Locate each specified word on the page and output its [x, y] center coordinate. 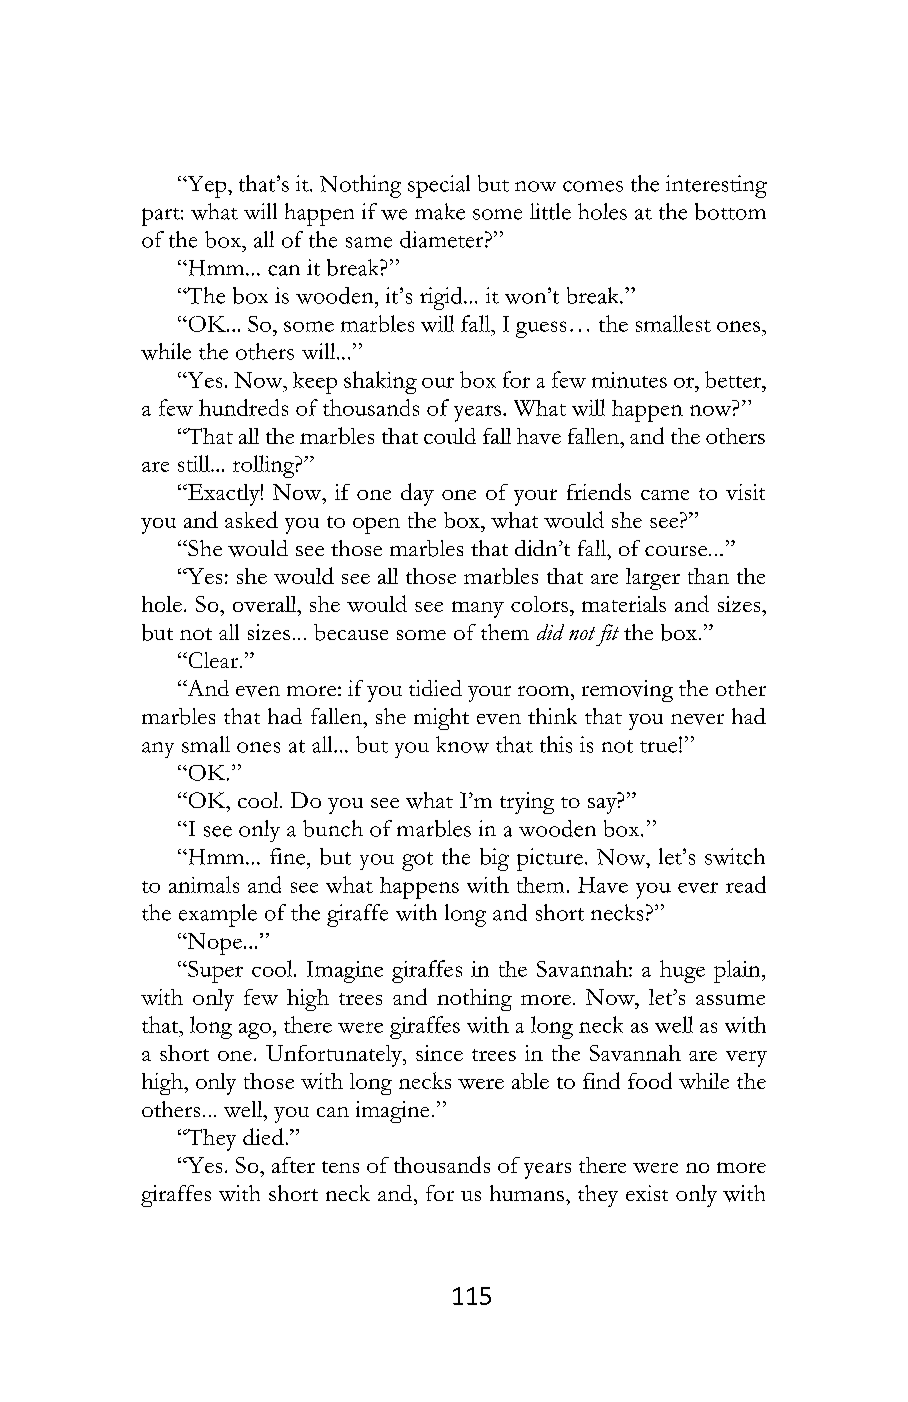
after [293, 1165]
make [440, 211]
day [417, 494]
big [494, 859]
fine [289, 856]
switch [735, 856]
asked [251, 519]
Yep [207, 187]
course [676, 551]
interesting [716, 186]
